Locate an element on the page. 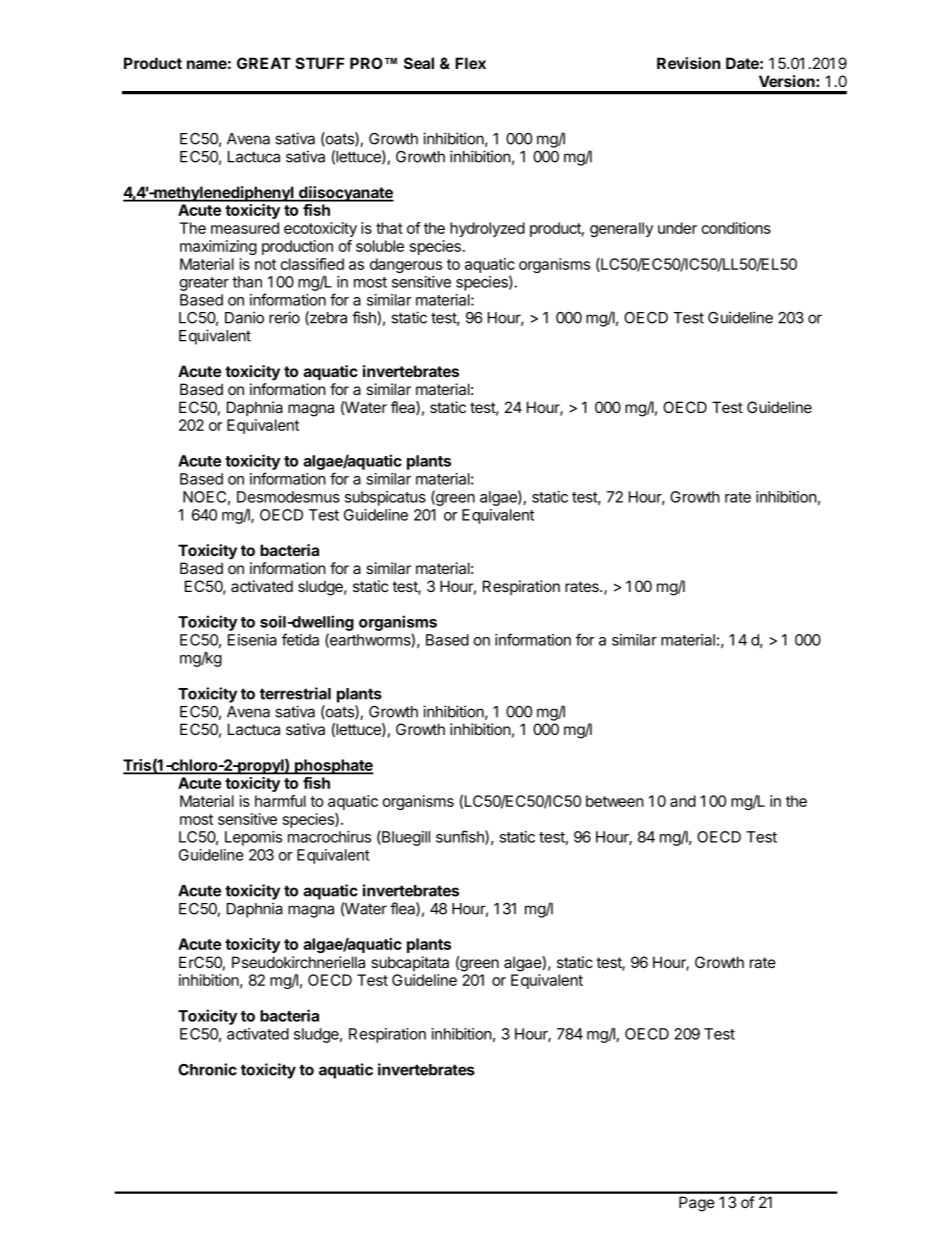 The height and width of the document is (1233, 952). and is located at coordinates (683, 801).
